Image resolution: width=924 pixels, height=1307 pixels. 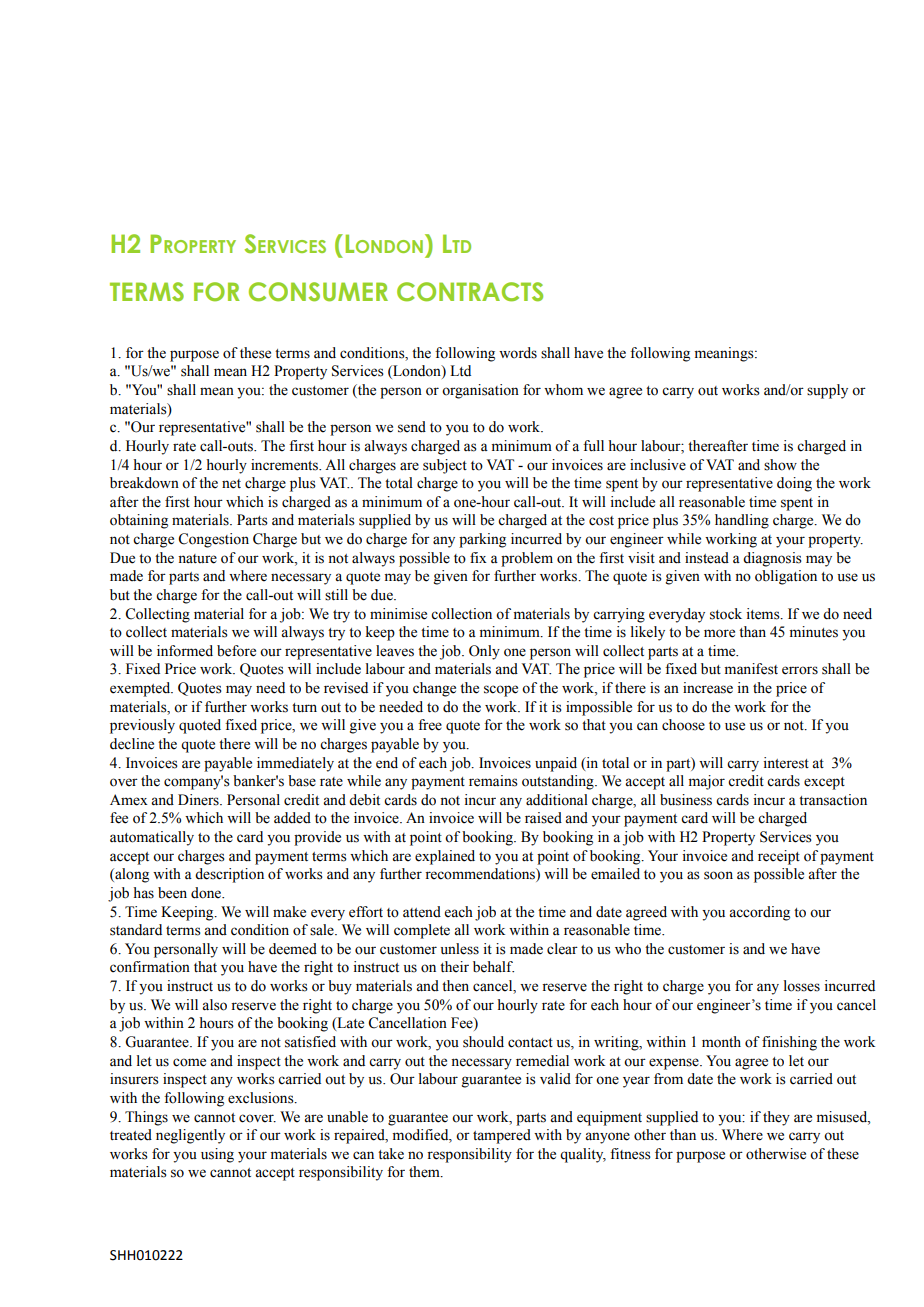 I want to click on using, so click(x=217, y=1155).
